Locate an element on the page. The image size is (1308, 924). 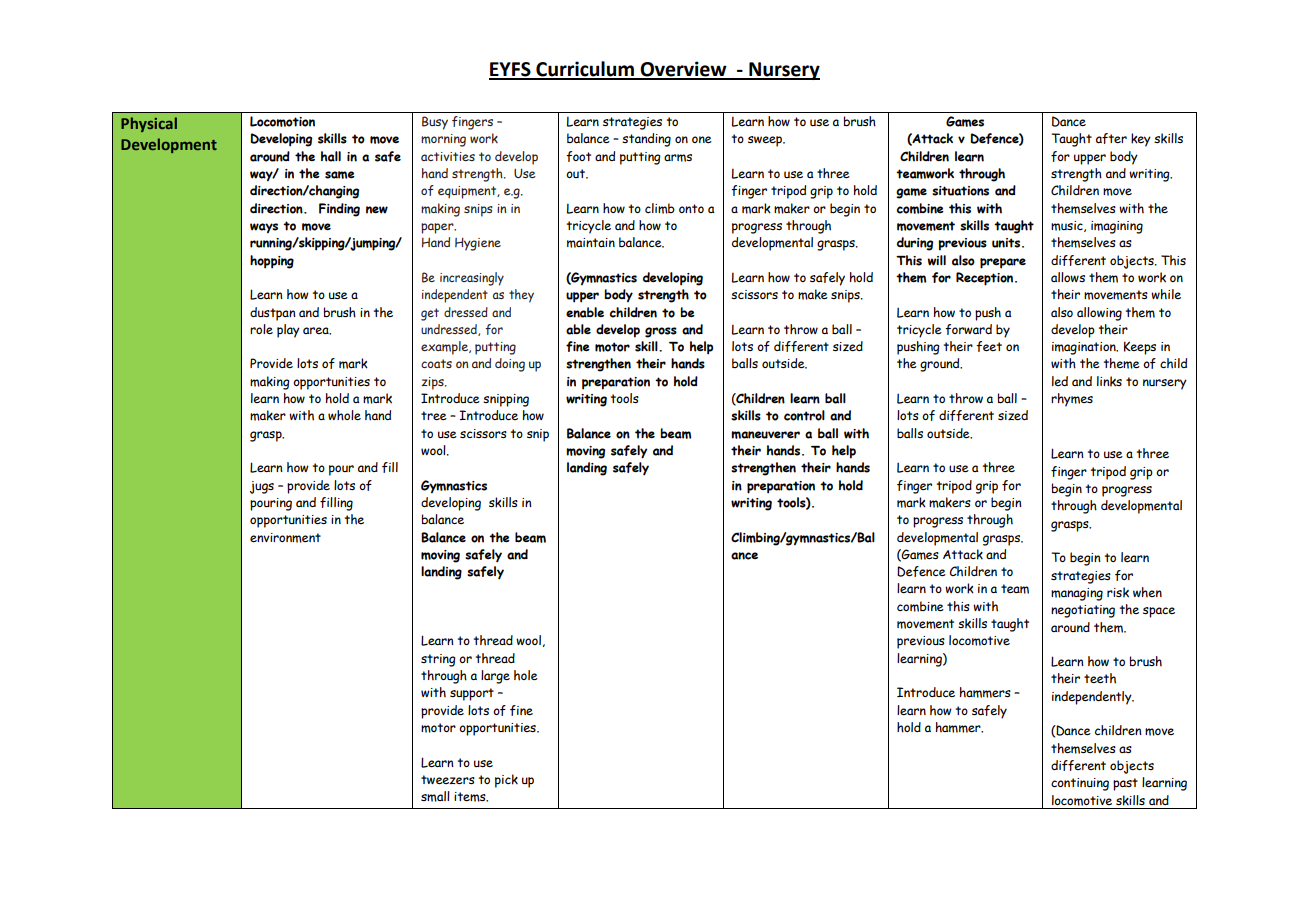
dustpan is located at coordinates (273, 314).
